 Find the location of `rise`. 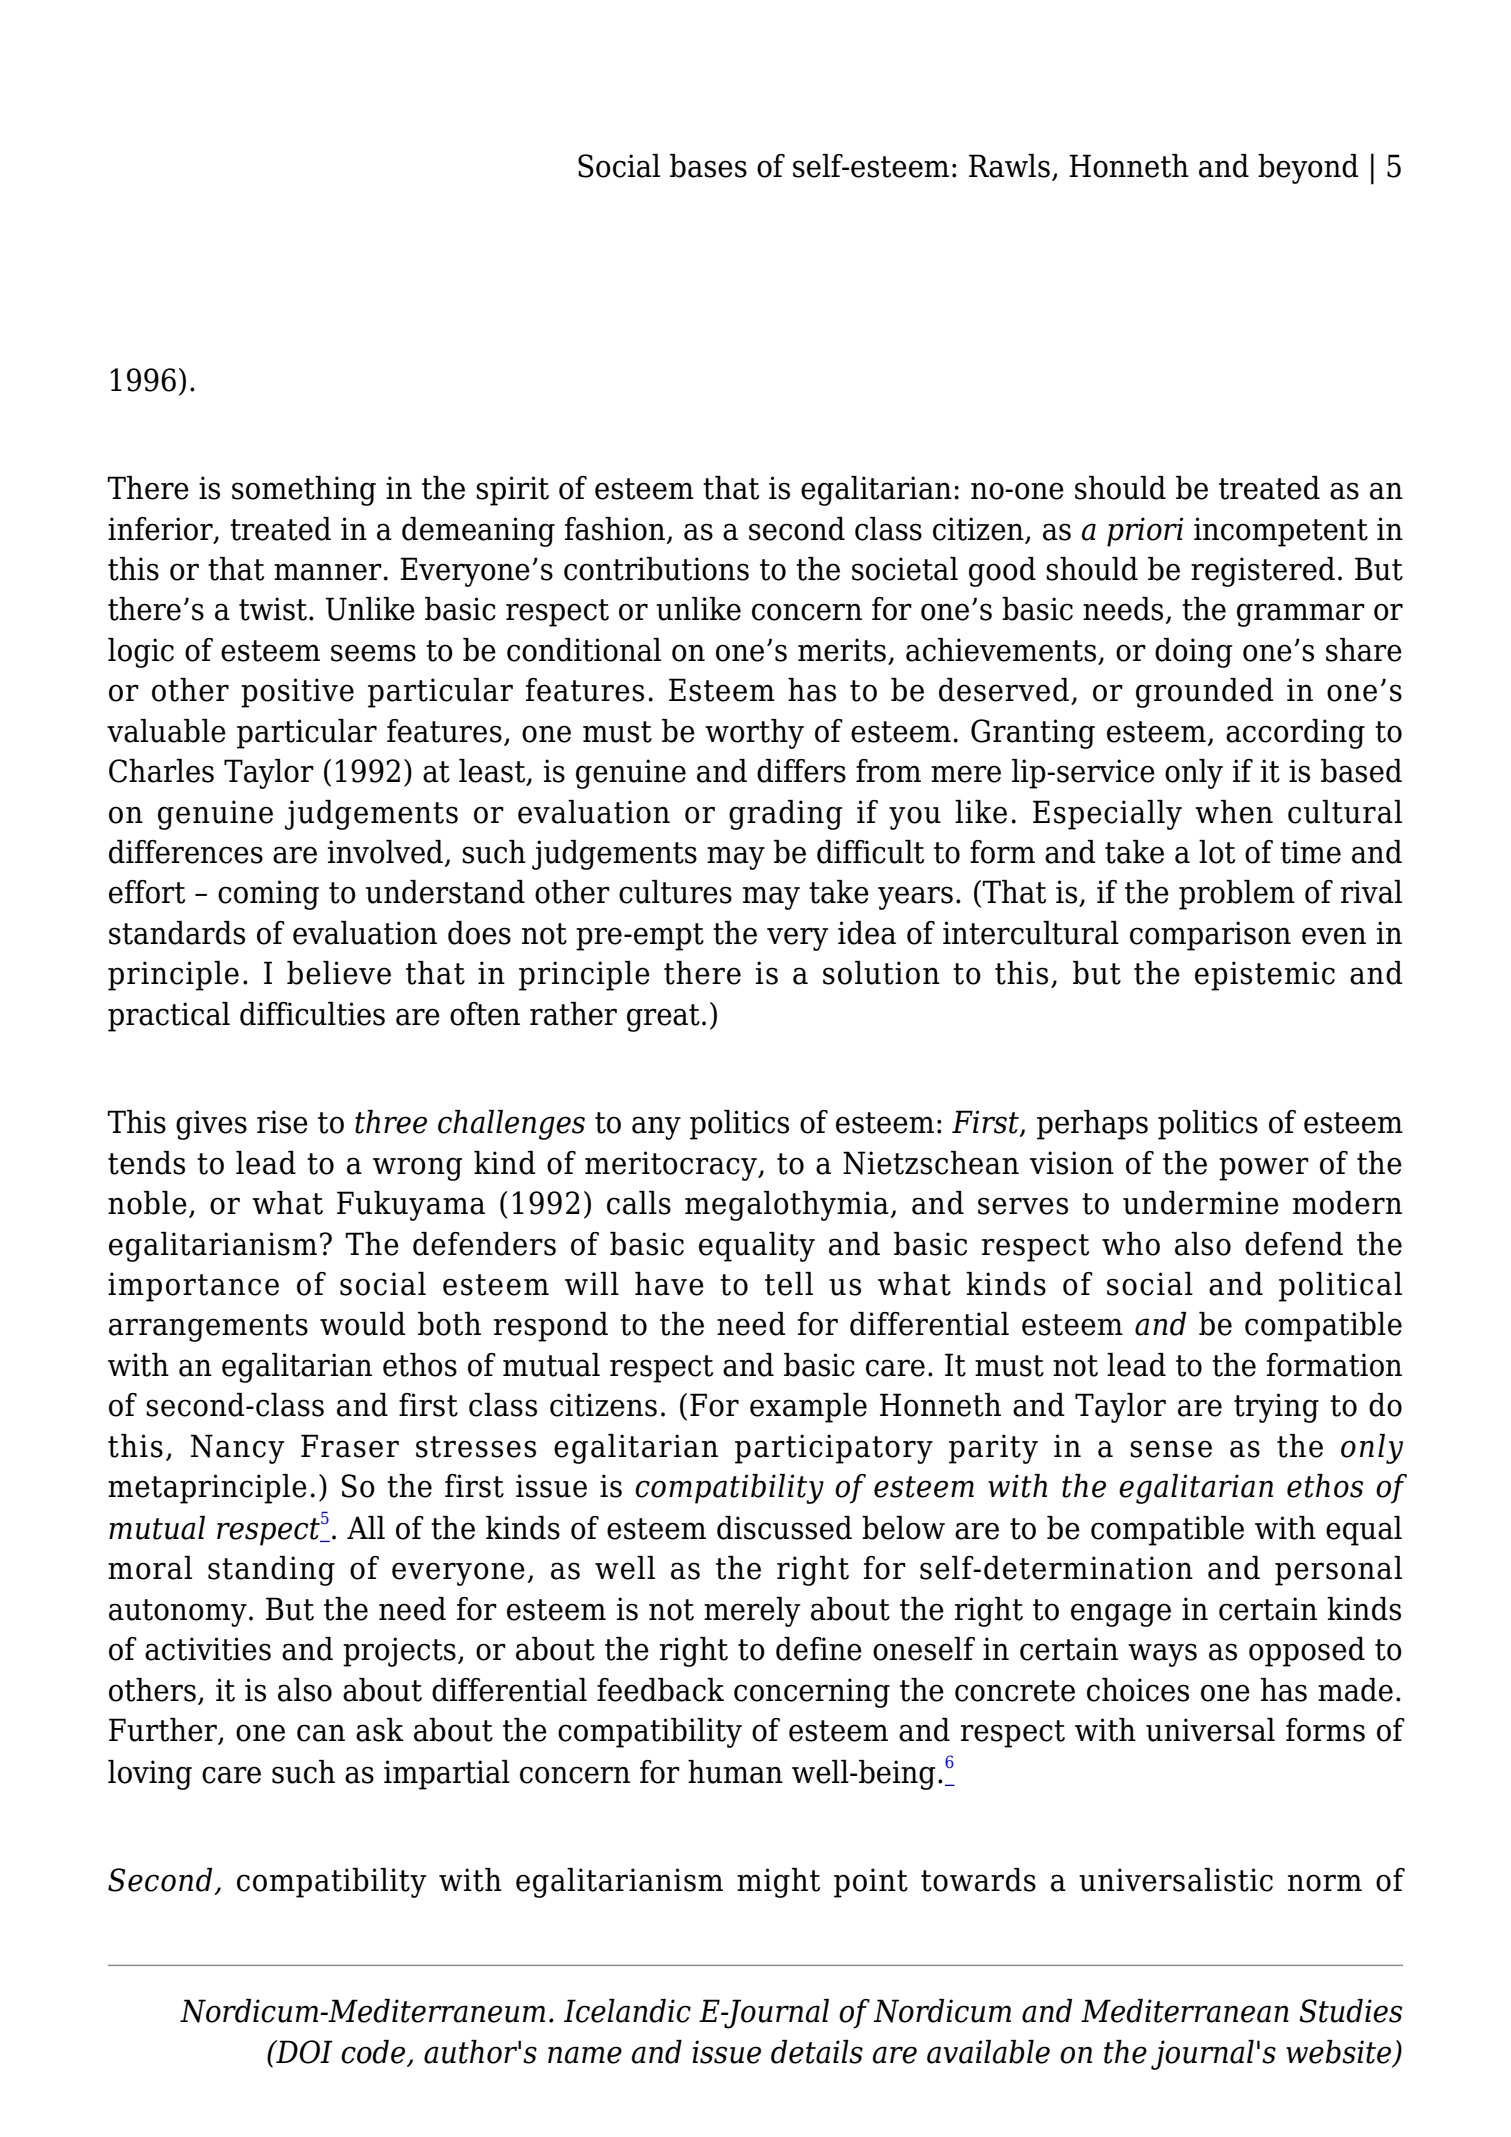

rise is located at coordinates (282, 1122).
